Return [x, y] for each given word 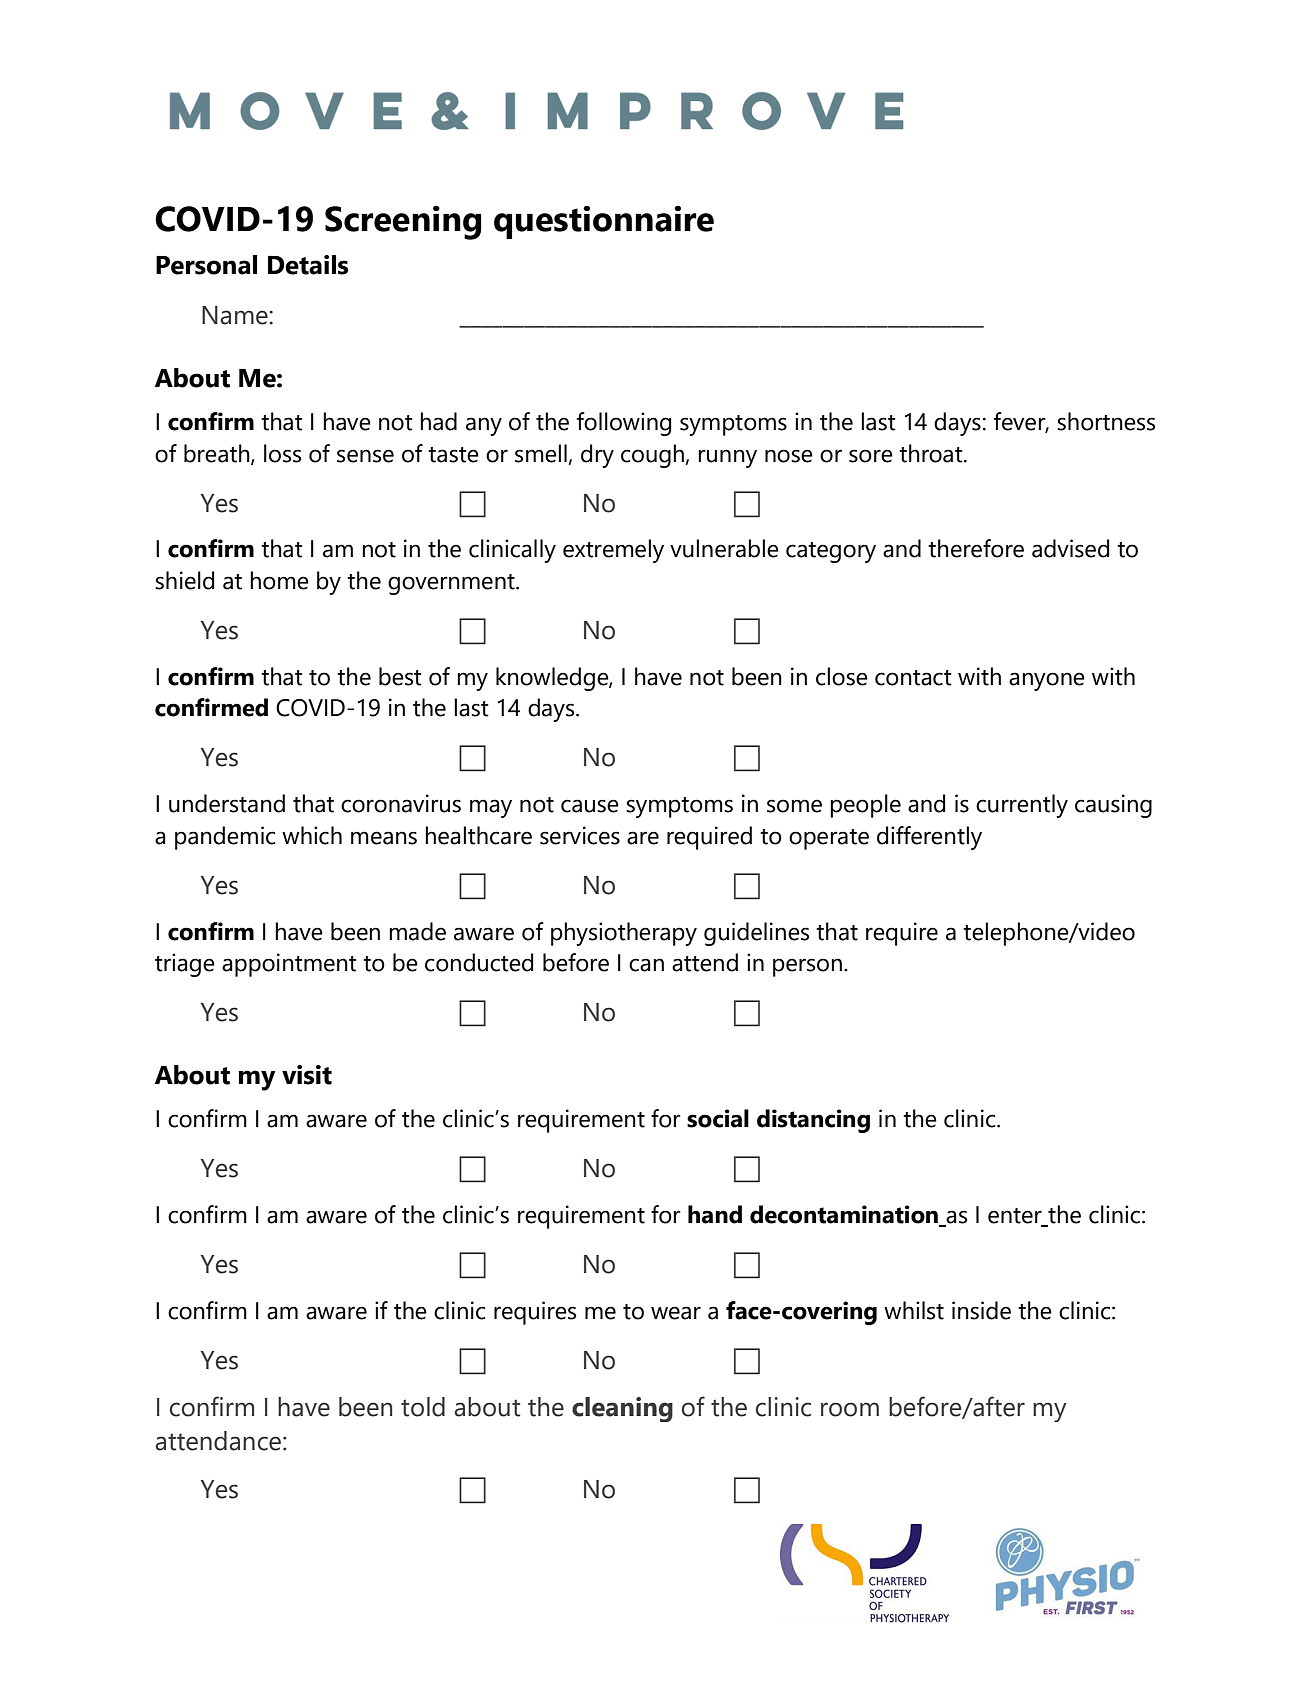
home [279, 580]
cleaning [622, 1409]
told [423, 1407]
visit [307, 1075]
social [718, 1118]
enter [1016, 1217]
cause [590, 806]
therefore [976, 548]
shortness [1106, 421]
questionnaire [604, 222]
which [312, 835]
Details [308, 265]
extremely [613, 551]
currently [1022, 806]
